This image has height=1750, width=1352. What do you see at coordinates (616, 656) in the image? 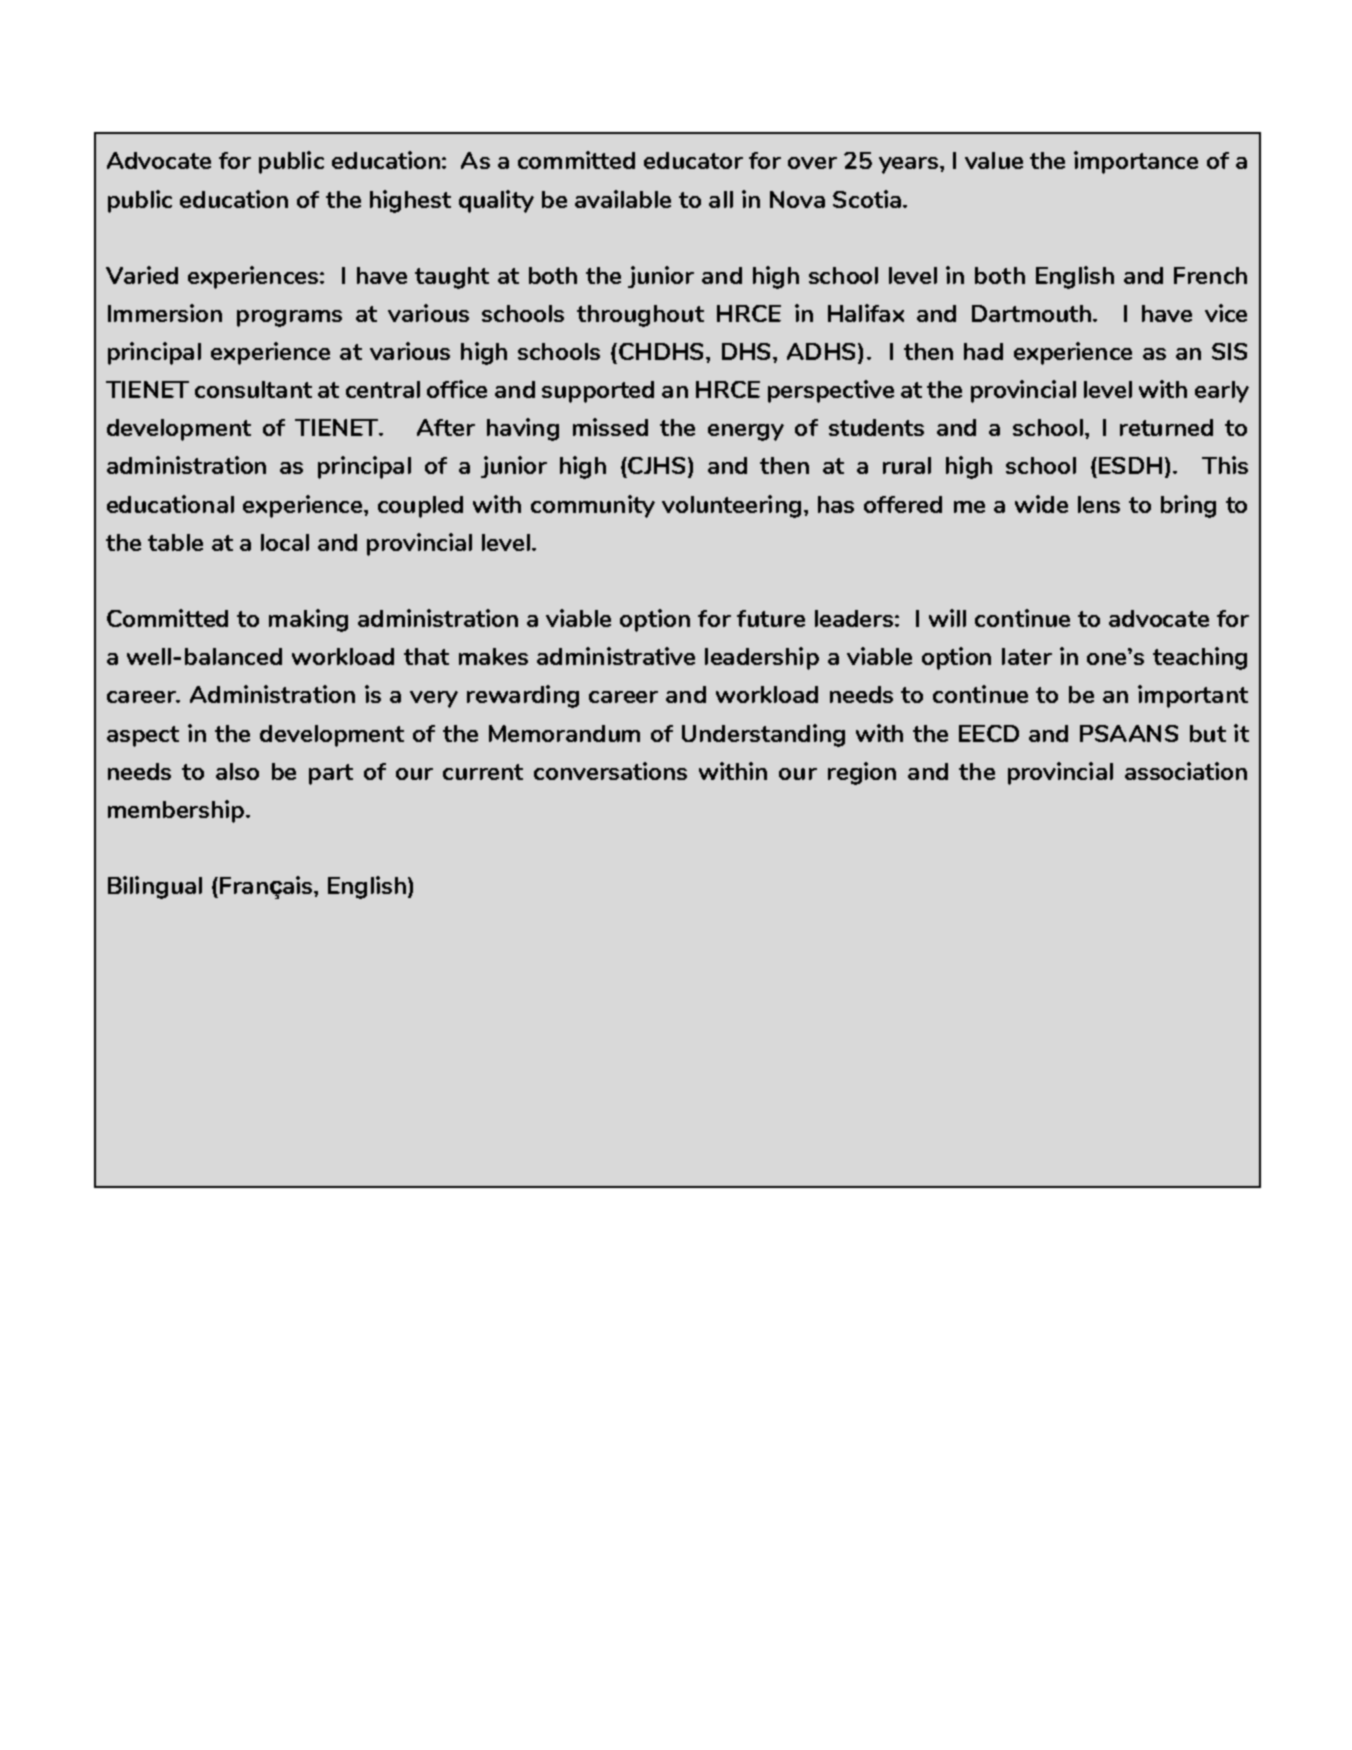
I see `administrative` at bounding box center [616, 656].
